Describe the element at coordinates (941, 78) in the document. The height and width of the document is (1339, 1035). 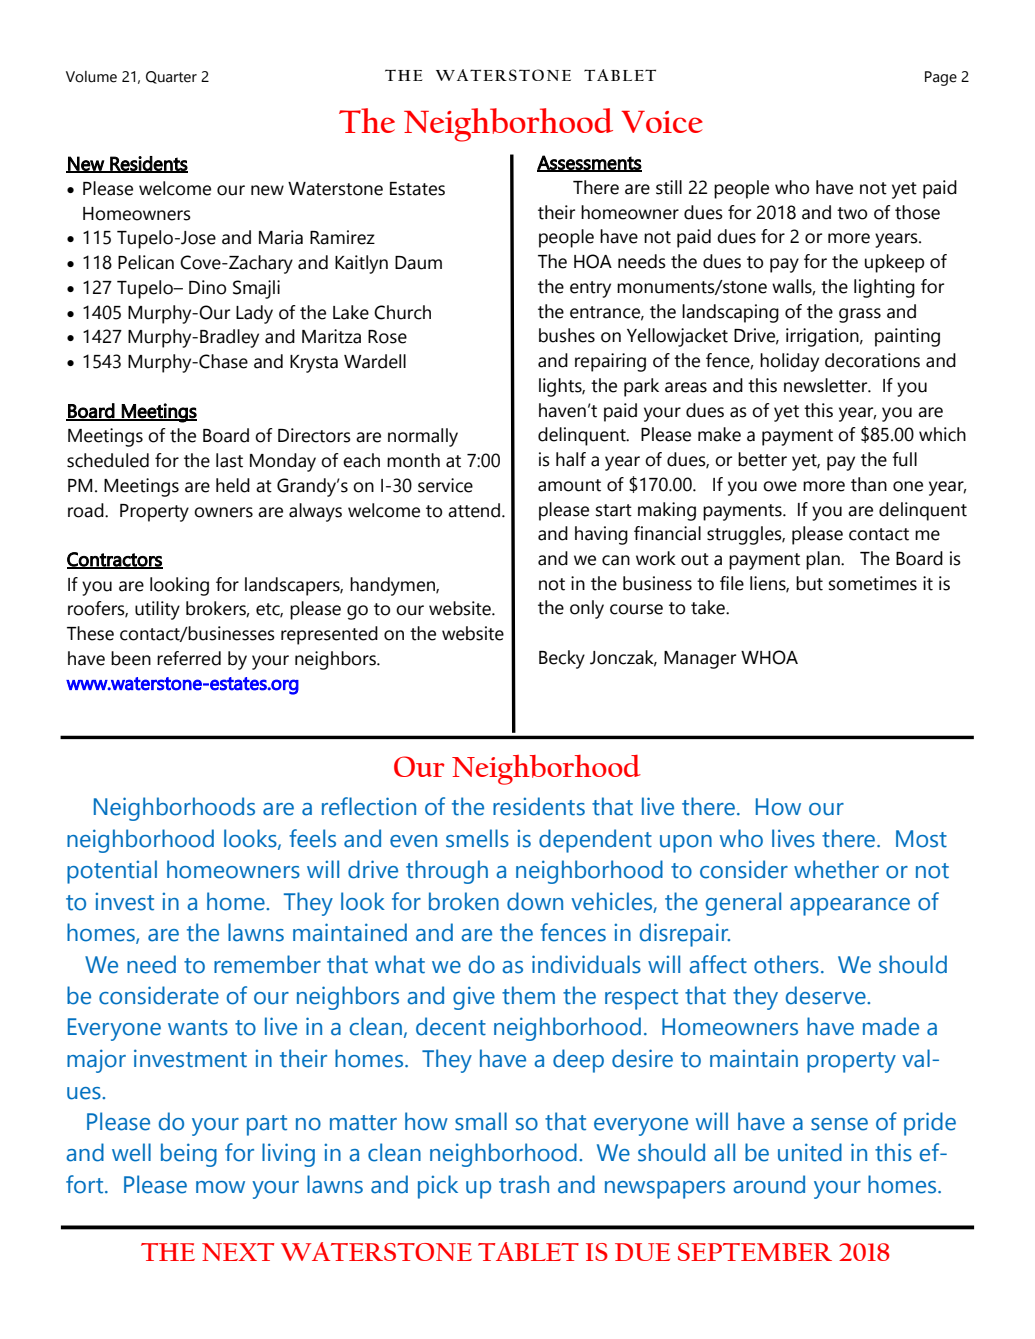
I see `Page` at that location.
